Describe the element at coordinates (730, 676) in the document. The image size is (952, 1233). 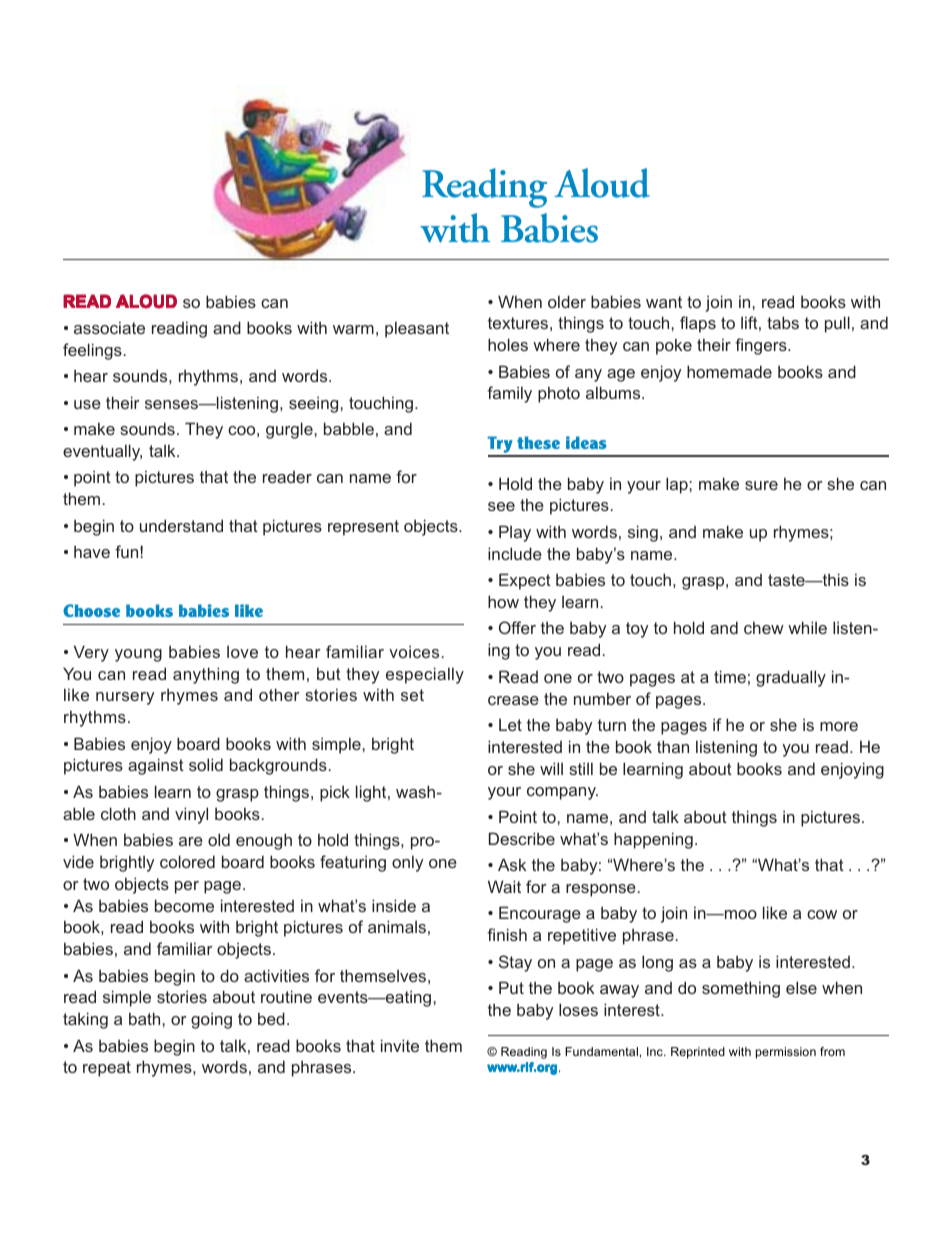
I see `time` at that location.
